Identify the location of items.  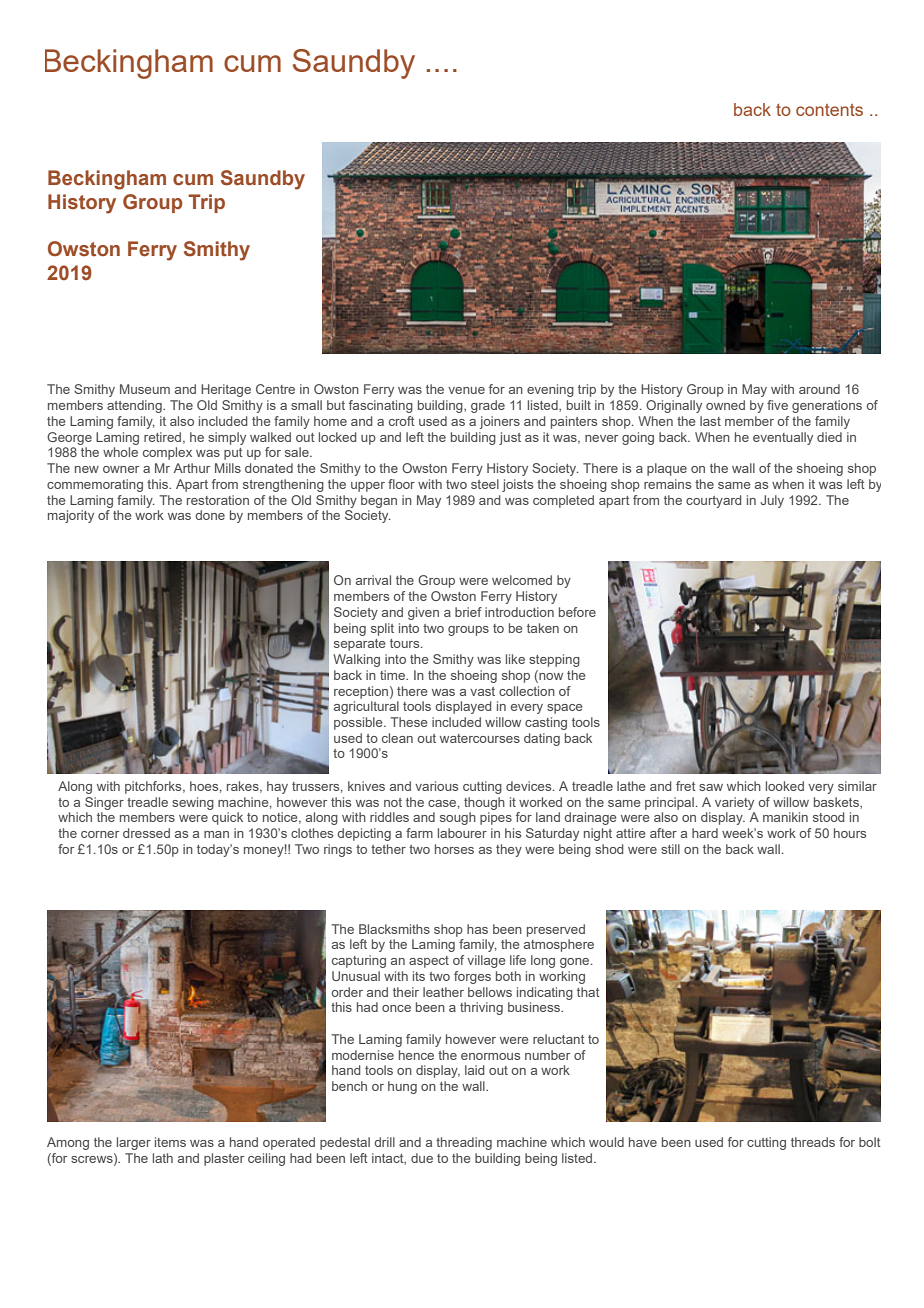
(170, 1142).
